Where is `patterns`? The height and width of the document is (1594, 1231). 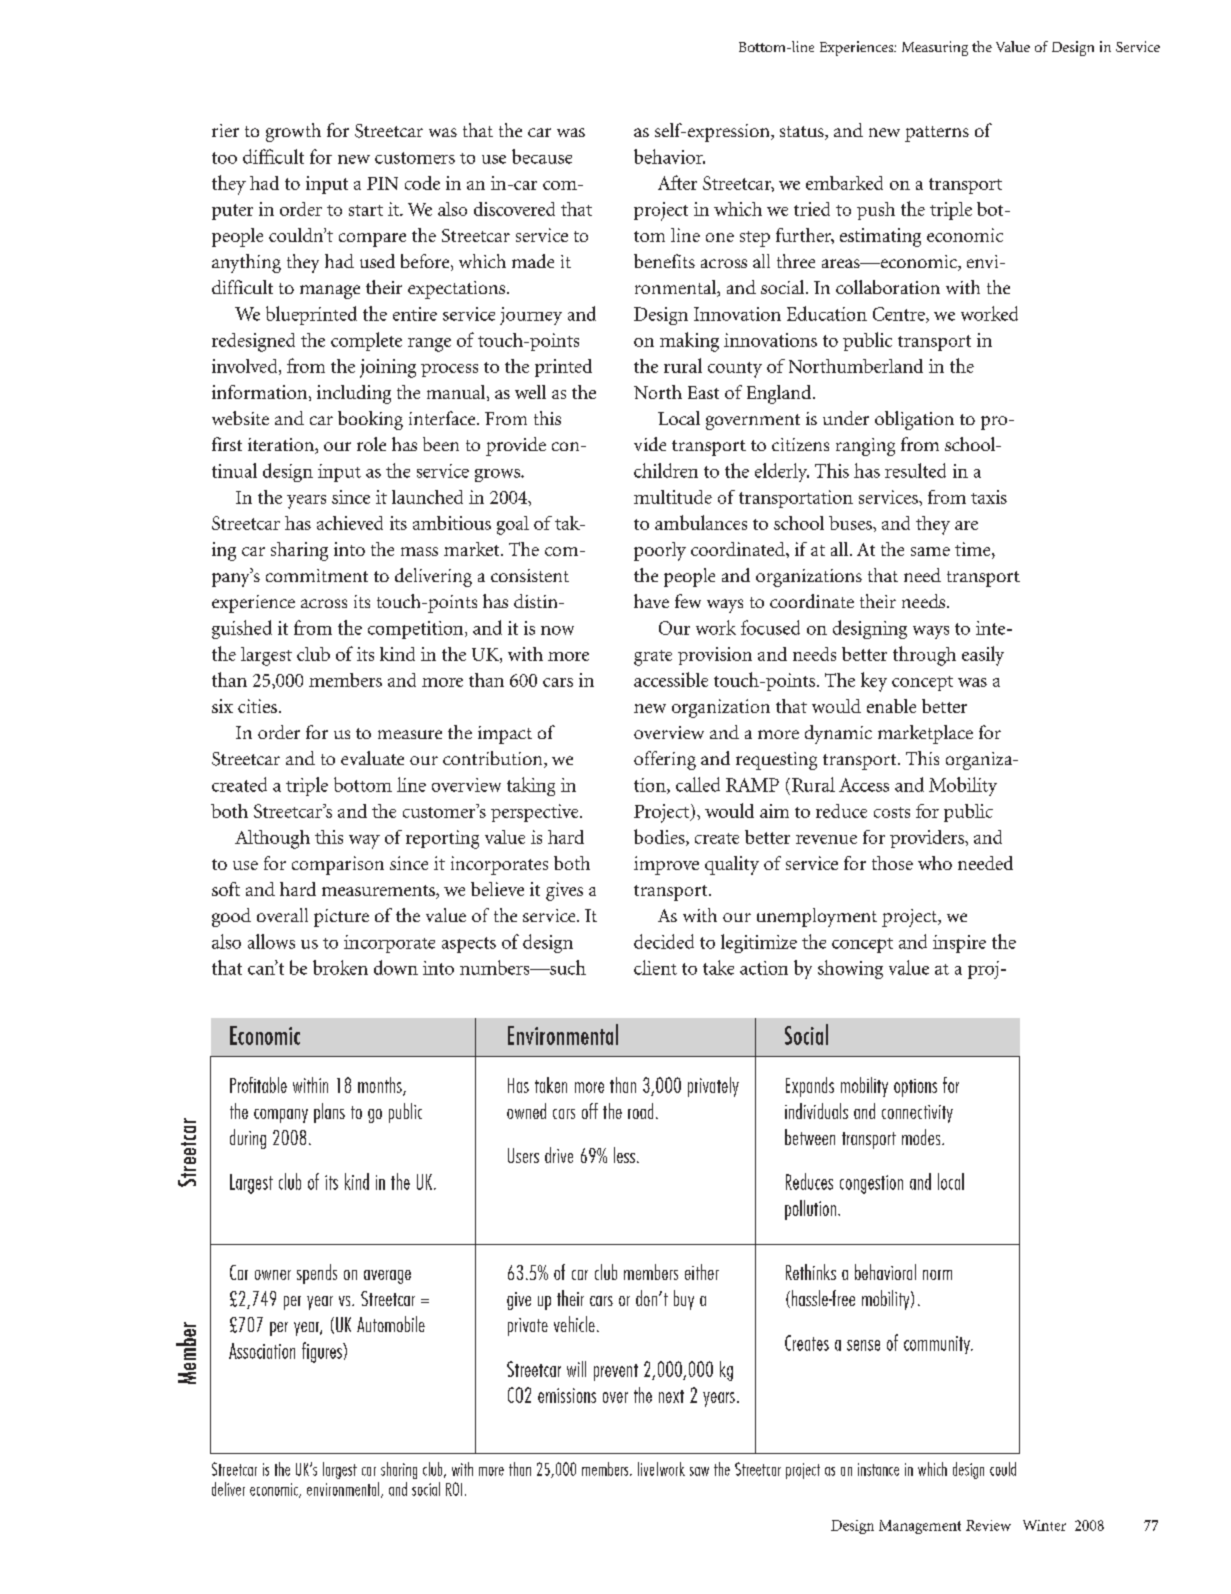
patterns is located at coordinates (937, 134).
